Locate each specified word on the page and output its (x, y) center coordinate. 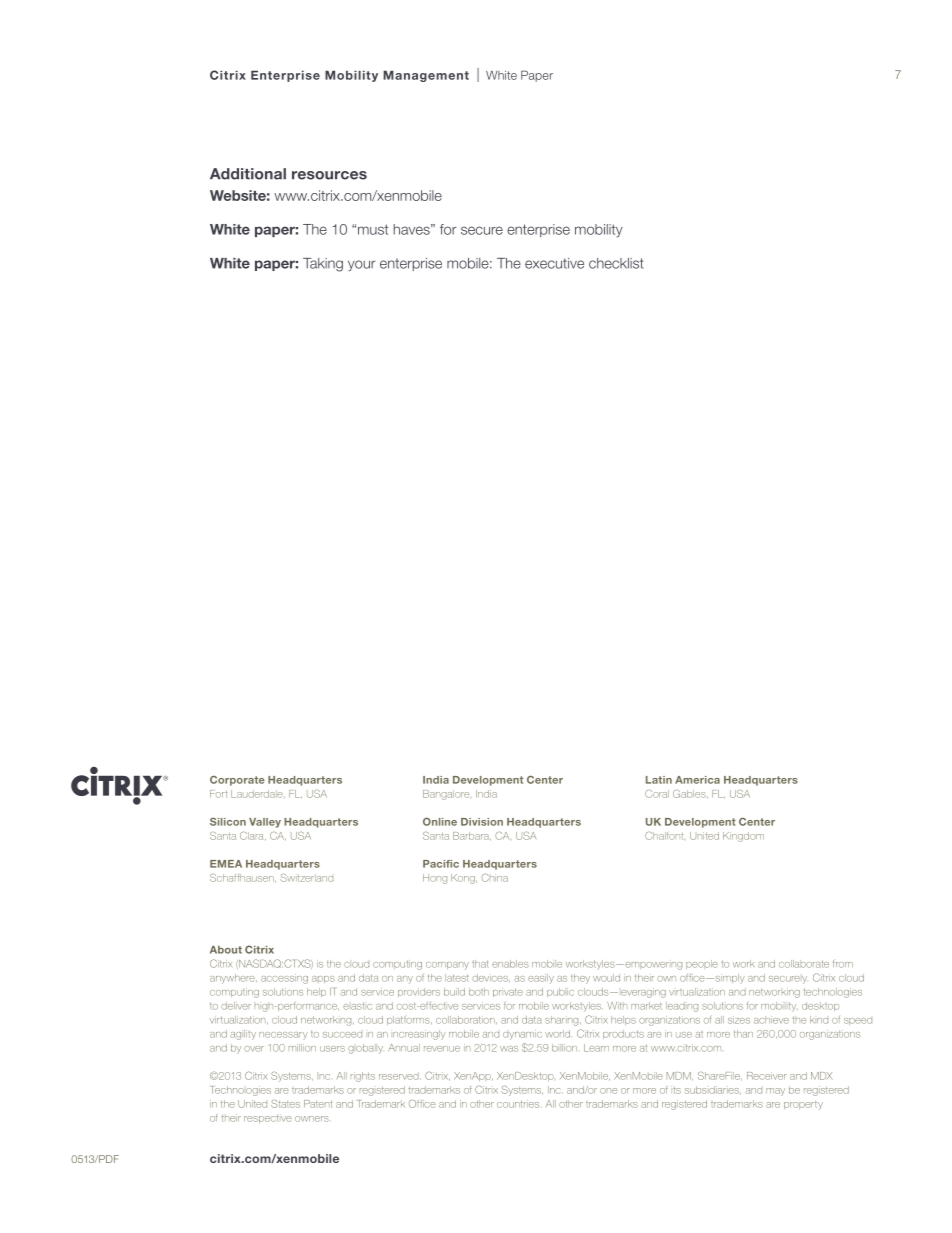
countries (518, 1104)
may (775, 1092)
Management (426, 76)
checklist (616, 263)
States (285, 1103)
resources (329, 175)
